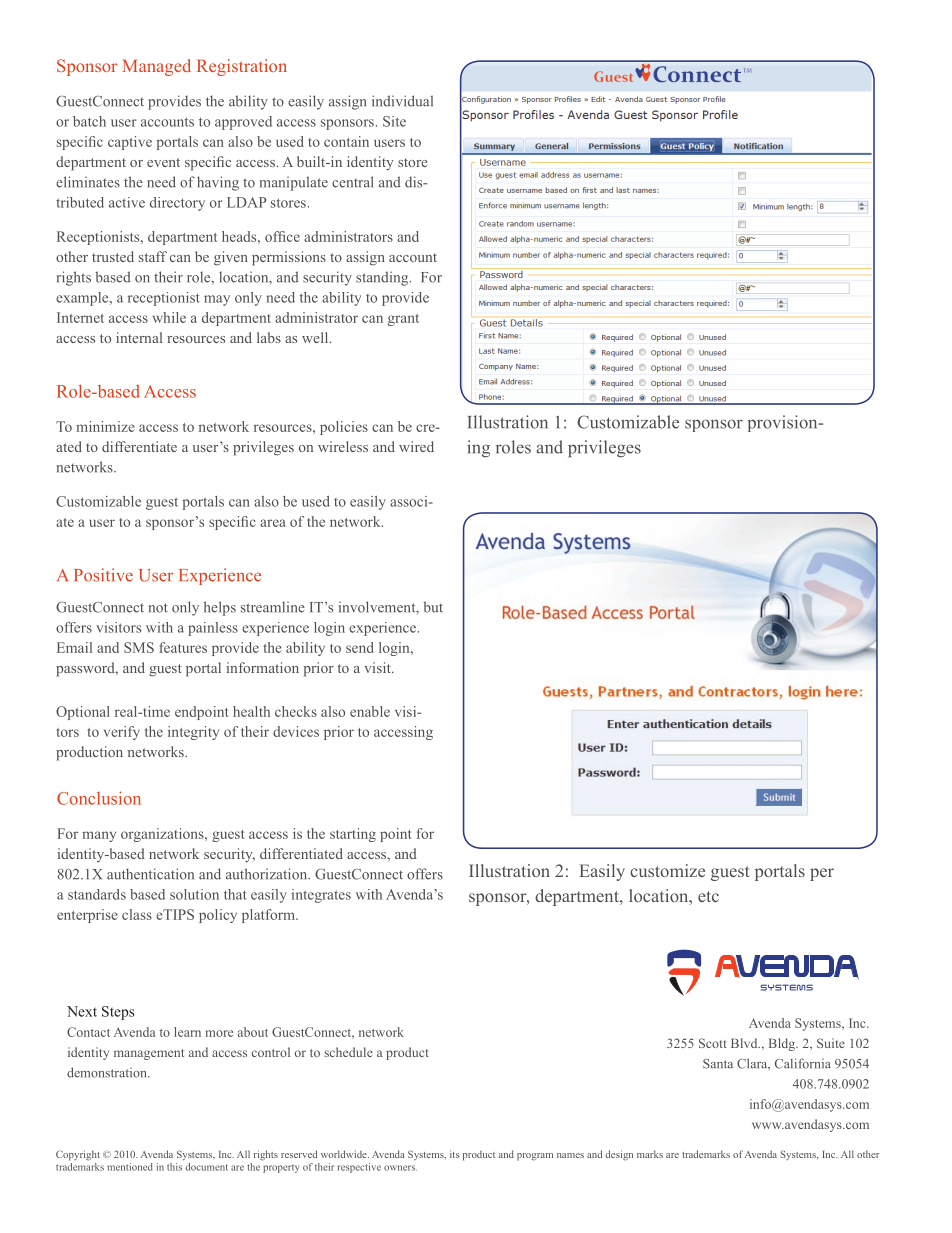 Image resolution: width=952 pixels, height=1233 pixels. What do you see at coordinates (402, 101) in the screenshot?
I see `individual` at bounding box center [402, 101].
